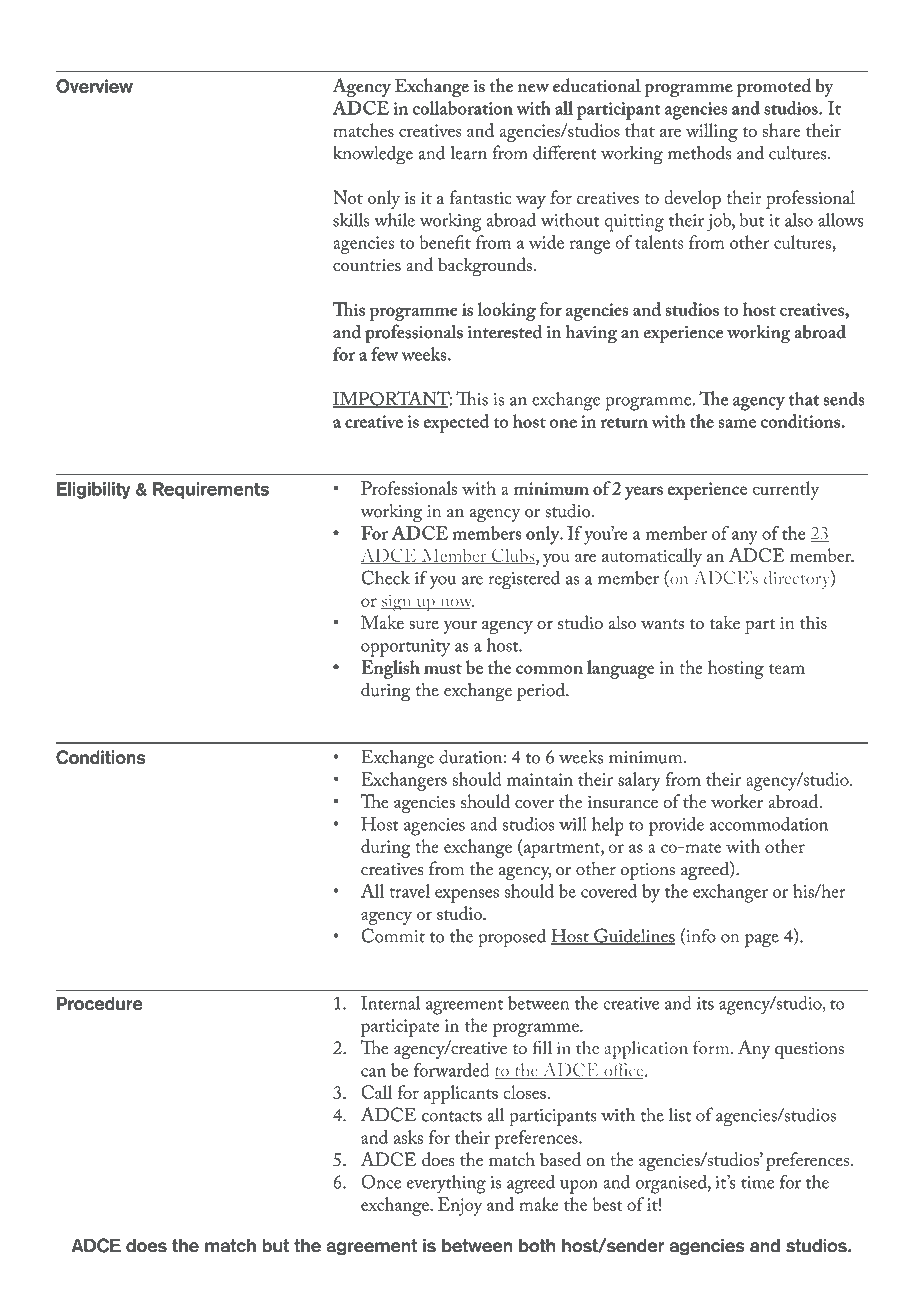 The height and width of the screenshot is (1308, 924). I want to click on must, so click(443, 669).
